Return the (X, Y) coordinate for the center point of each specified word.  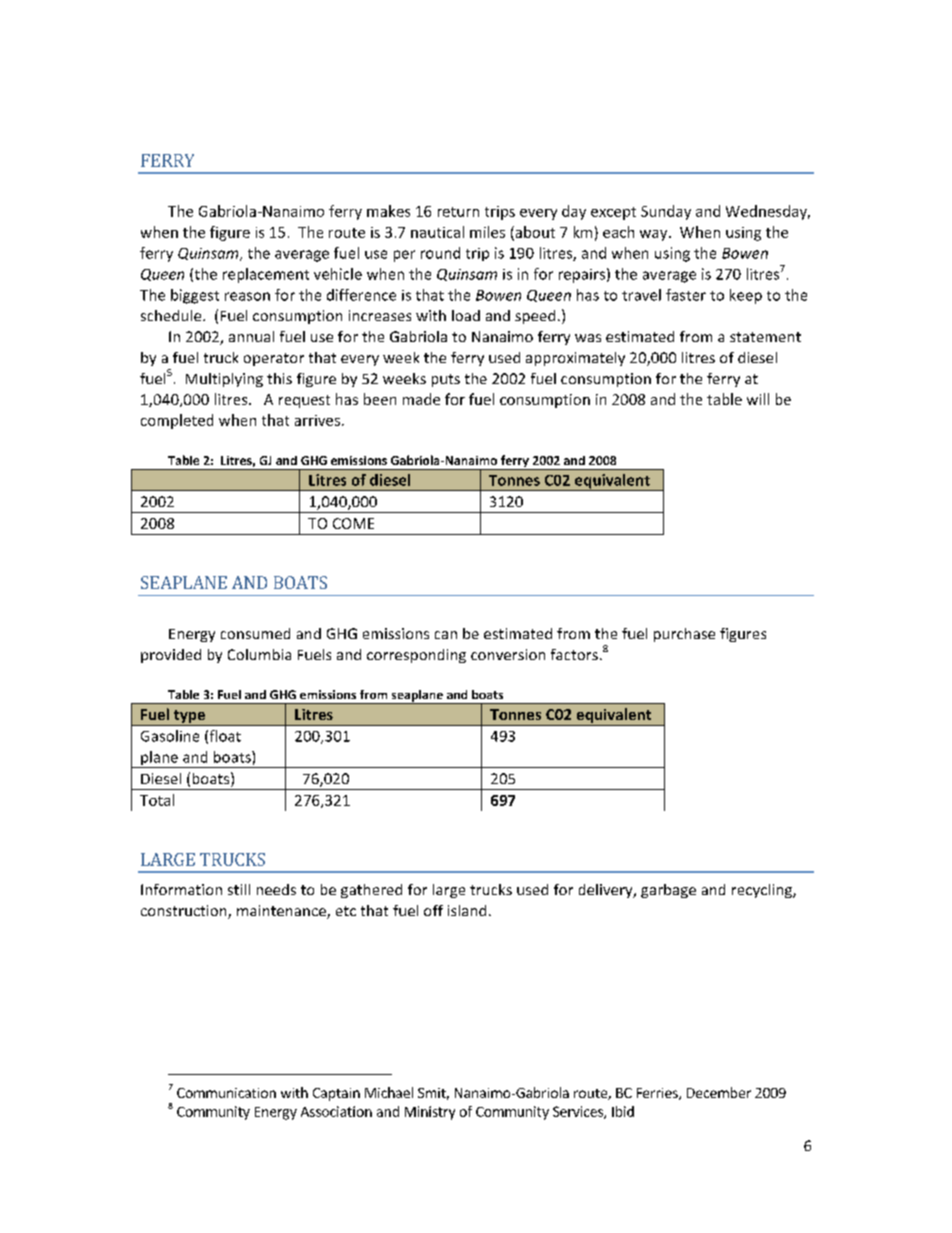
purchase (684, 635)
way (655, 235)
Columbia (259, 654)
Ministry (430, 1113)
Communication (226, 1093)
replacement (266, 275)
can (446, 635)
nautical (437, 232)
